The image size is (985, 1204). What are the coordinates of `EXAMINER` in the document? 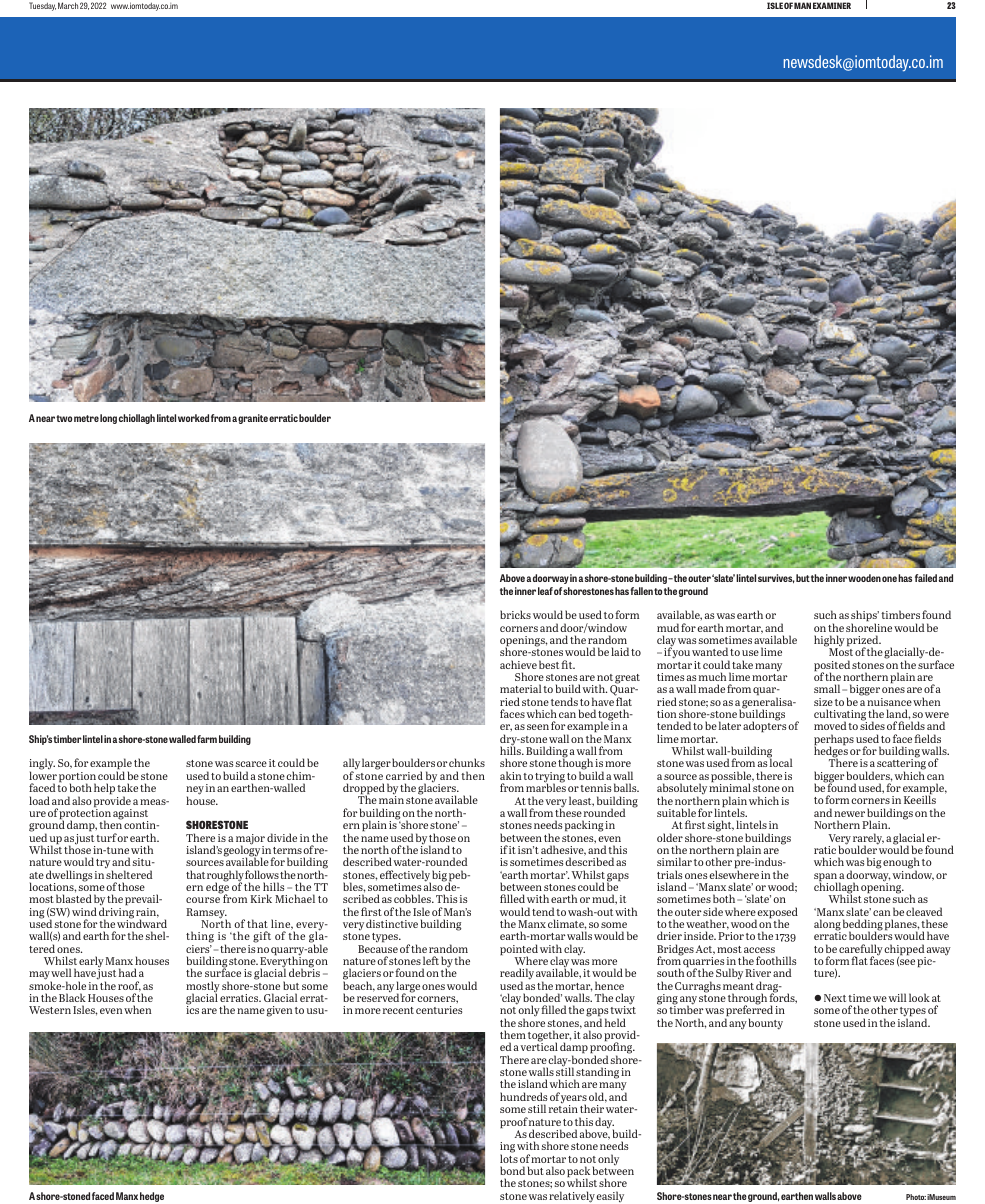 It's located at (832, 5).
